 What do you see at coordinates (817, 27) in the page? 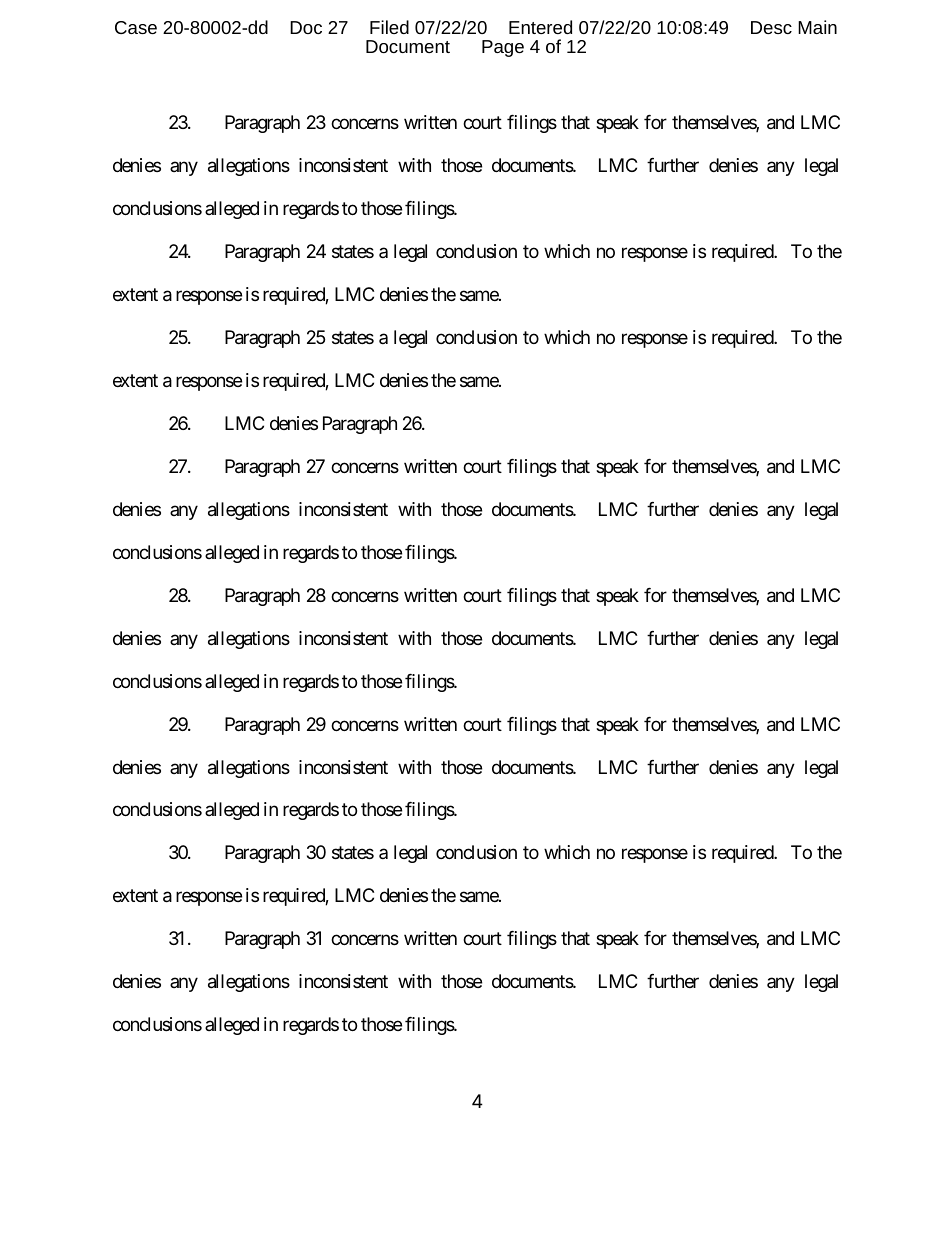
I see `Main` at bounding box center [817, 27].
